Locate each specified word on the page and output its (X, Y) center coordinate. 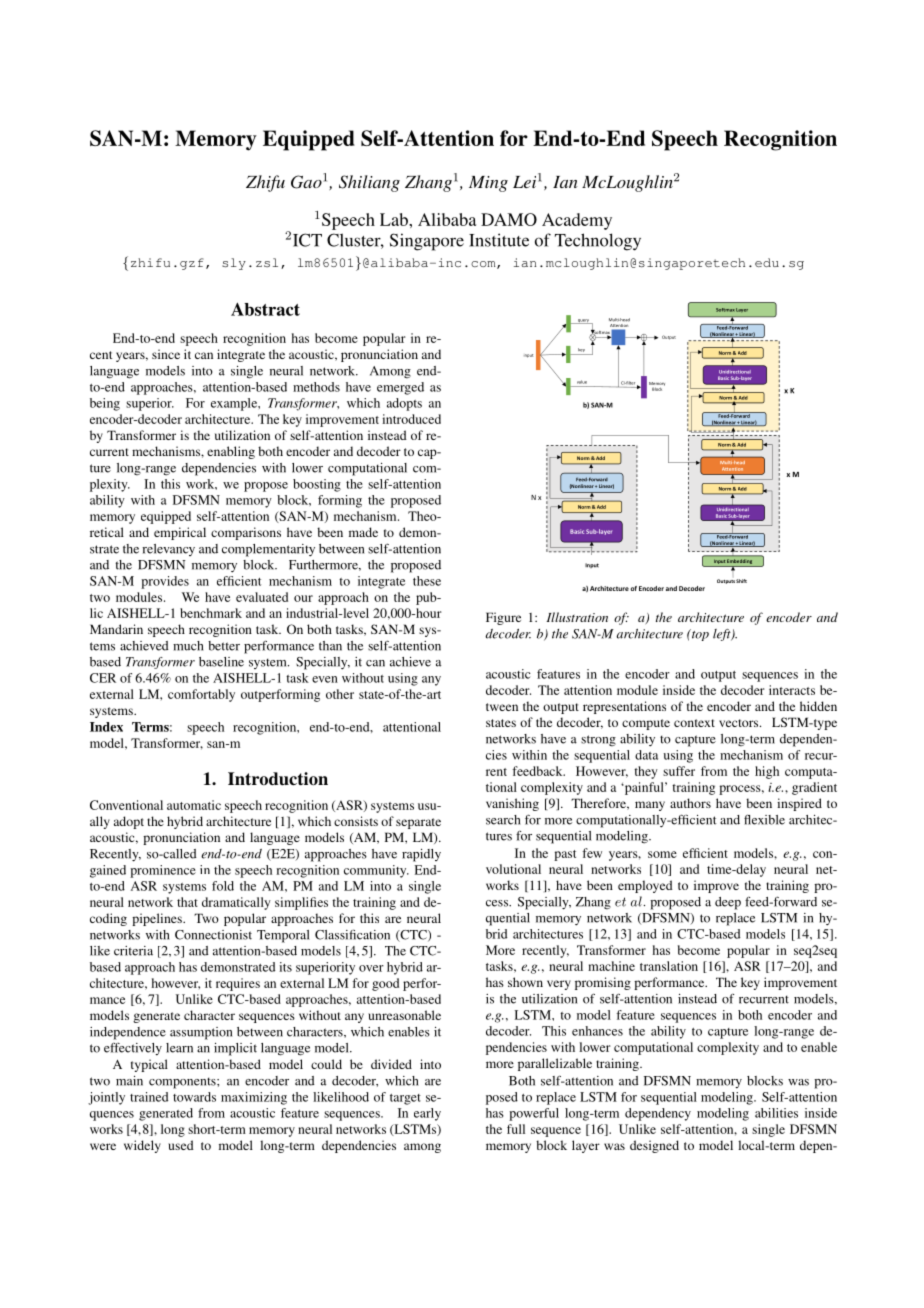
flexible (764, 819)
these (427, 581)
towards (194, 1097)
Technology (598, 242)
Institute (499, 240)
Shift (741, 581)
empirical (180, 533)
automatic (194, 805)
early (427, 1114)
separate (418, 823)
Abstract (265, 309)
